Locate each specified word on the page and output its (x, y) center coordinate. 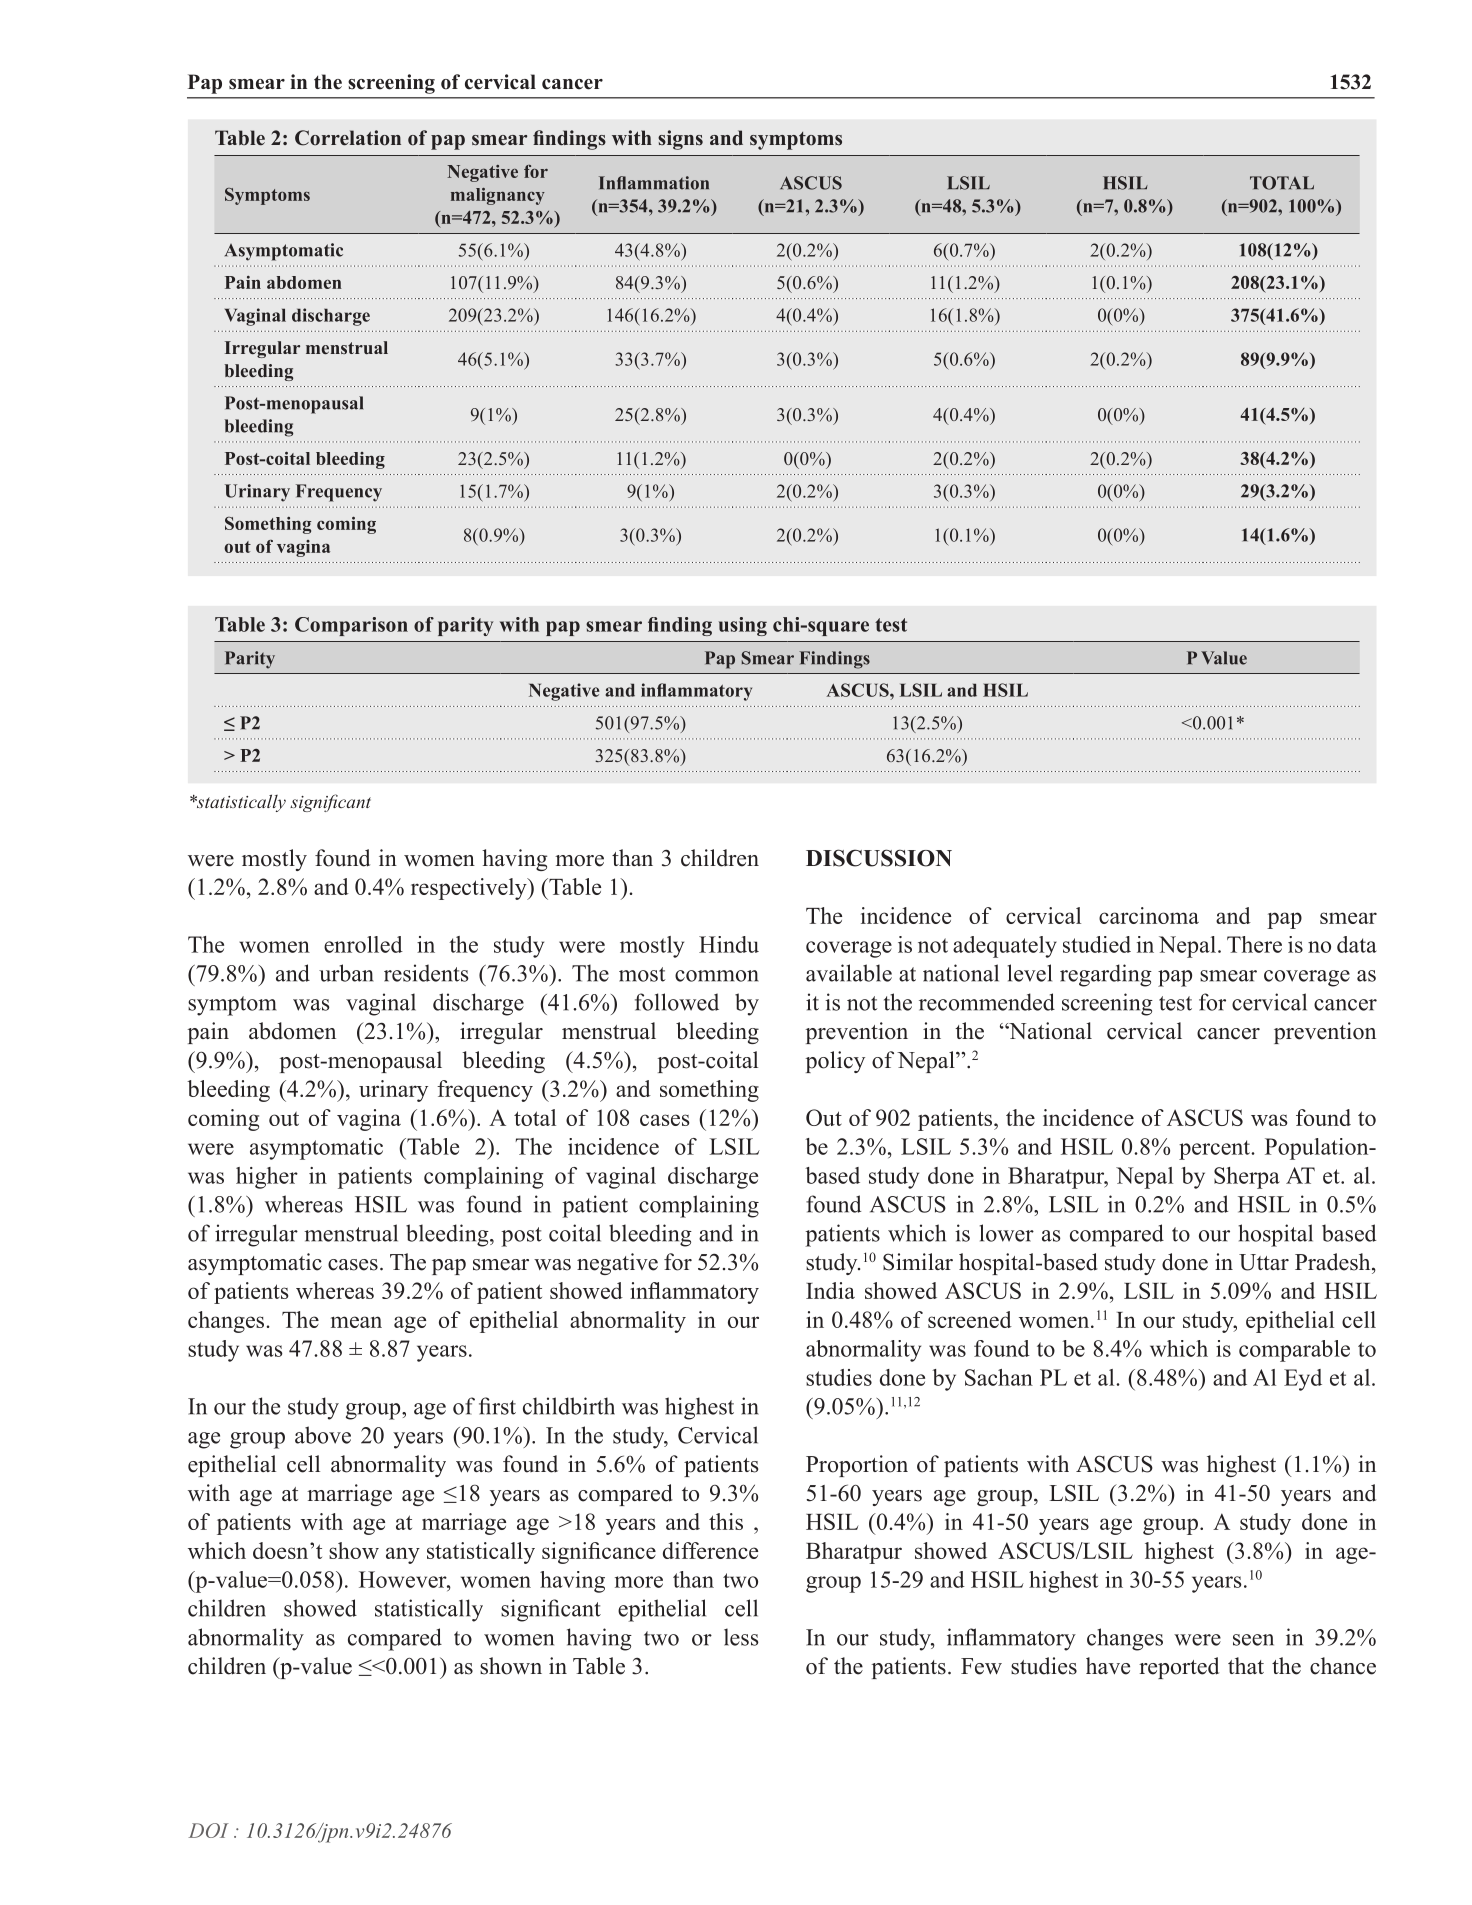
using (743, 626)
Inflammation (654, 183)
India (830, 1290)
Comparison (351, 626)
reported (1179, 1668)
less (741, 1637)
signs (680, 140)
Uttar (1264, 1262)
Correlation (348, 138)
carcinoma (1149, 915)
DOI (208, 1830)
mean (356, 1322)
